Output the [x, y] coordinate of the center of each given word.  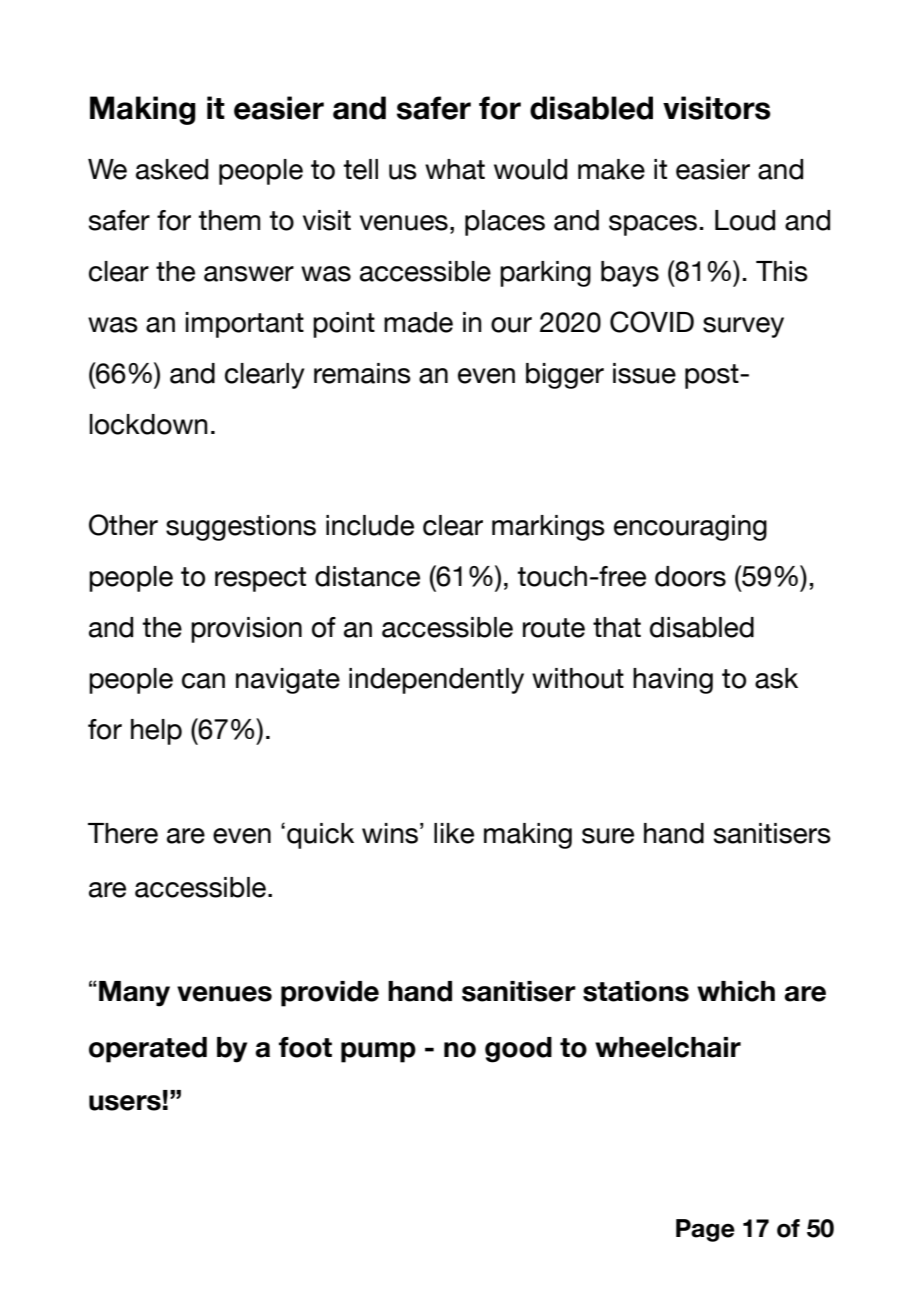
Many [134, 994]
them [229, 220]
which [736, 991]
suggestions [241, 528]
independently [436, 681]
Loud [745, 220]
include [370, 525]
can [203, 681]
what [455, 169]
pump [378, 1052]
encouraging [690, 528]
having [673, 681]
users [125, 1103]
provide [330, 994]
